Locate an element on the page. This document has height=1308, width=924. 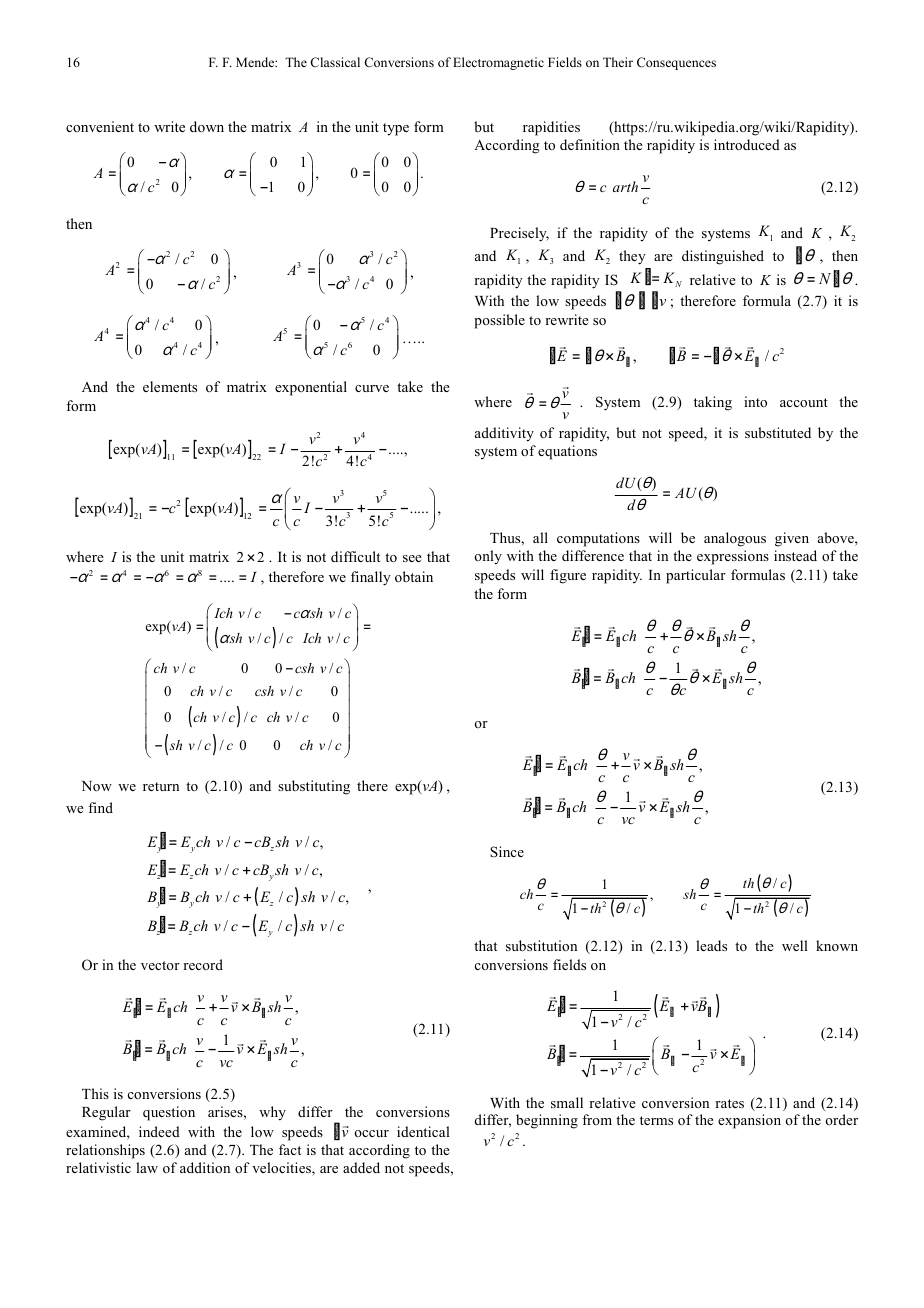
into is located at coordinates (755, 401).
